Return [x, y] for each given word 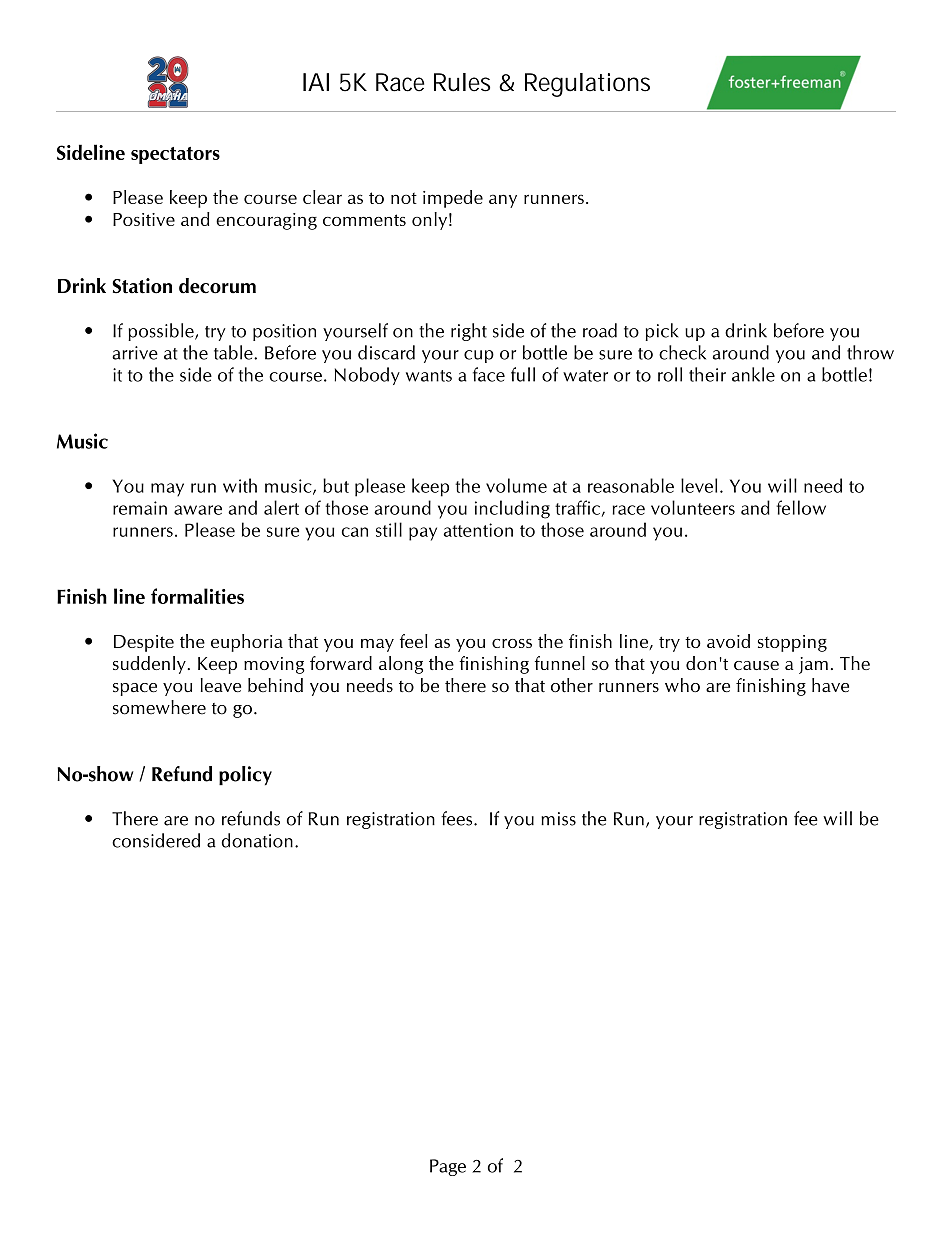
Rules [462, 82]
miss [558, 819]
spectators [175, 155]
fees [458, 818]
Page [448, 1167]
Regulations [587, 85]
